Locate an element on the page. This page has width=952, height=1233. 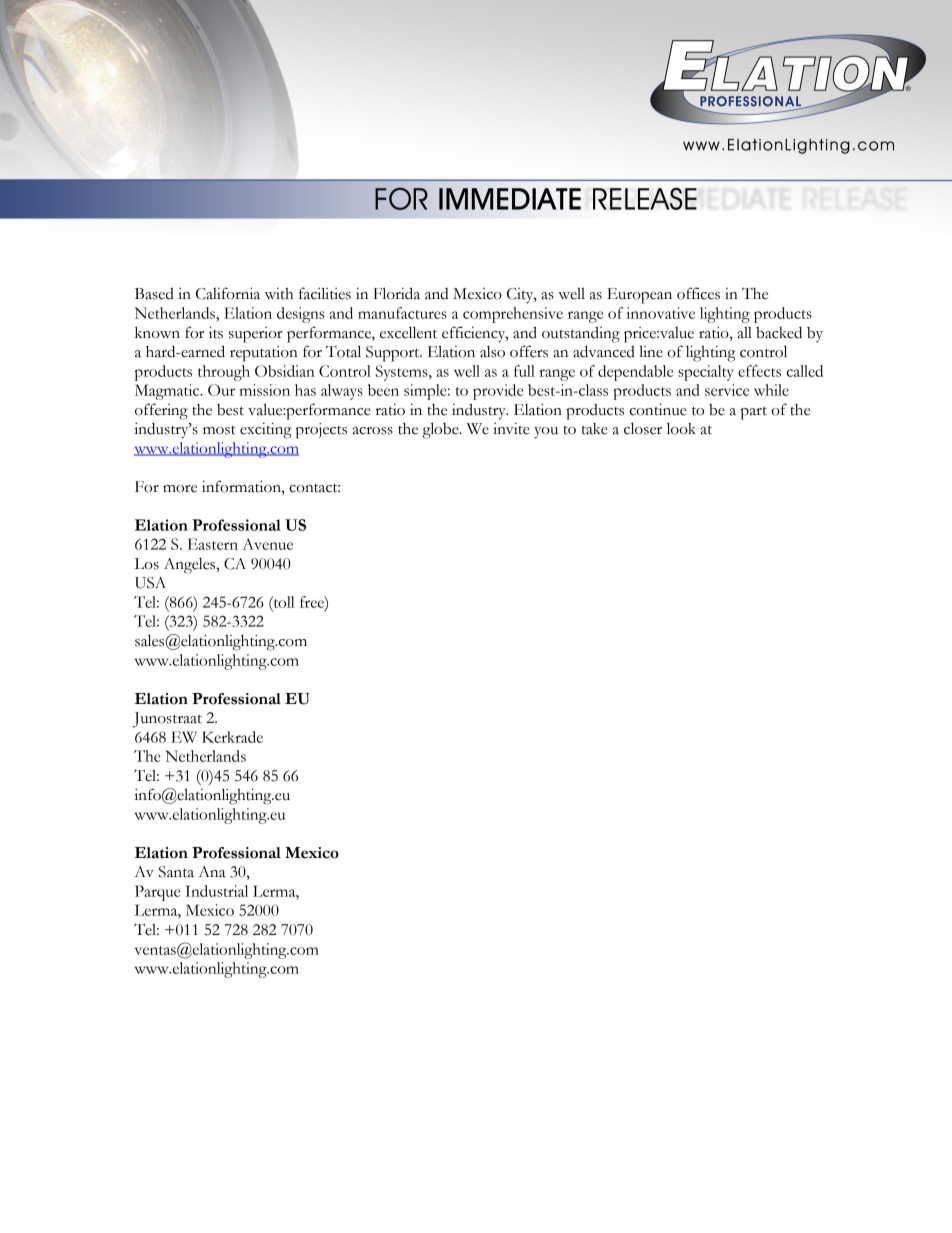
Industrial is located at coordinates (216, 891).
